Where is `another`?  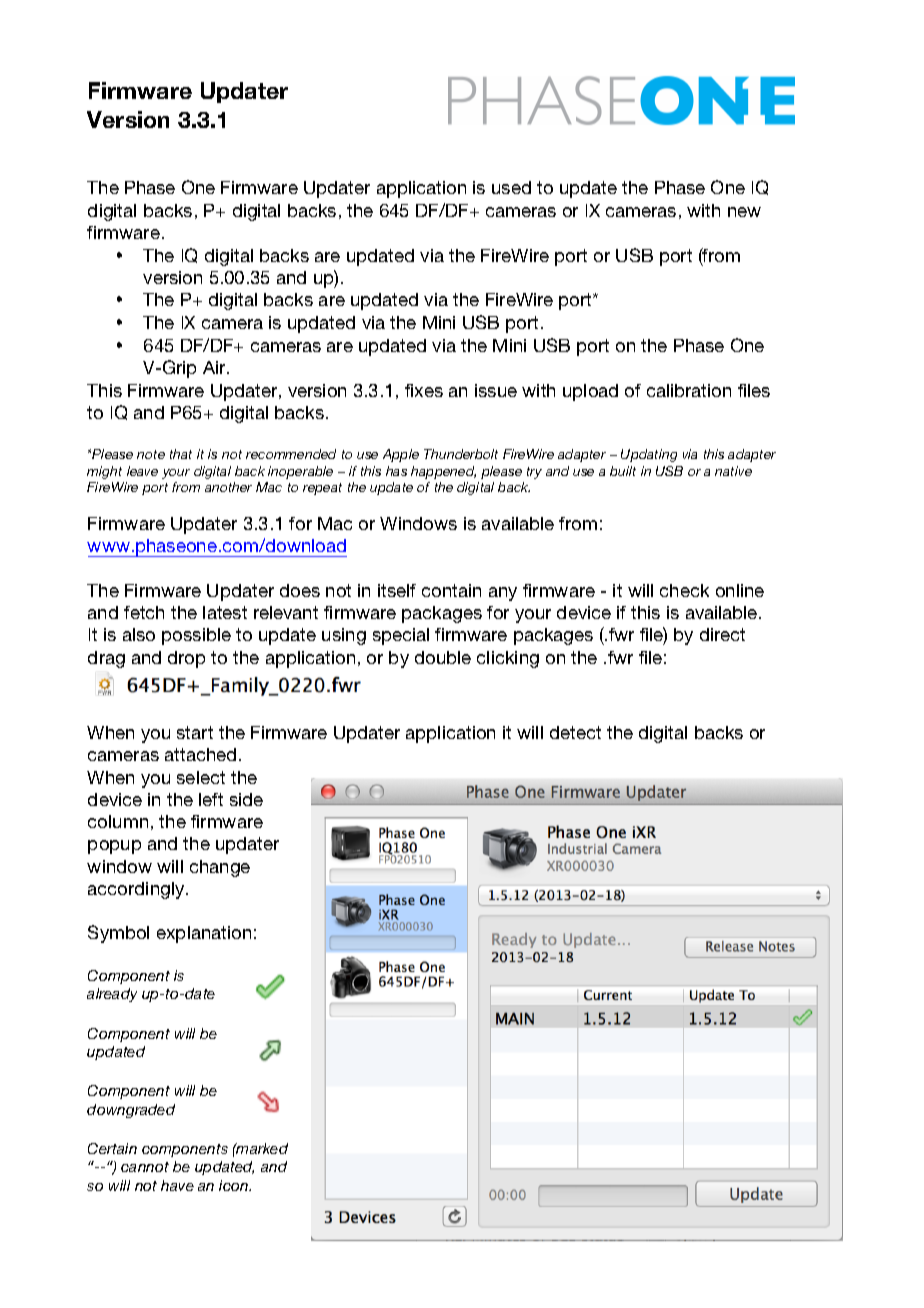 another is located at coordinates (228, 487).
